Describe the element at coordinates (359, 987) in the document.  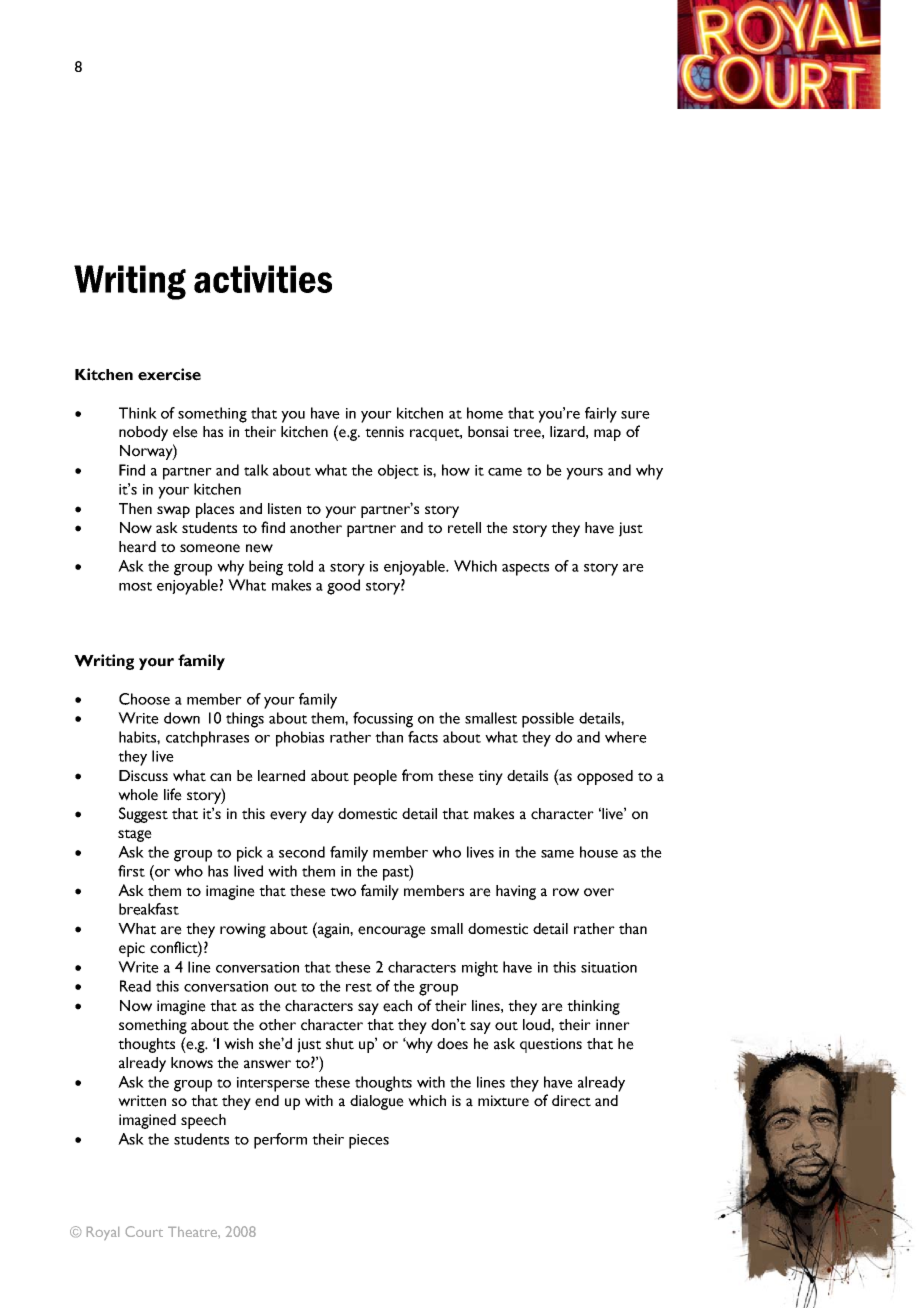
I see `rest` at that location.
